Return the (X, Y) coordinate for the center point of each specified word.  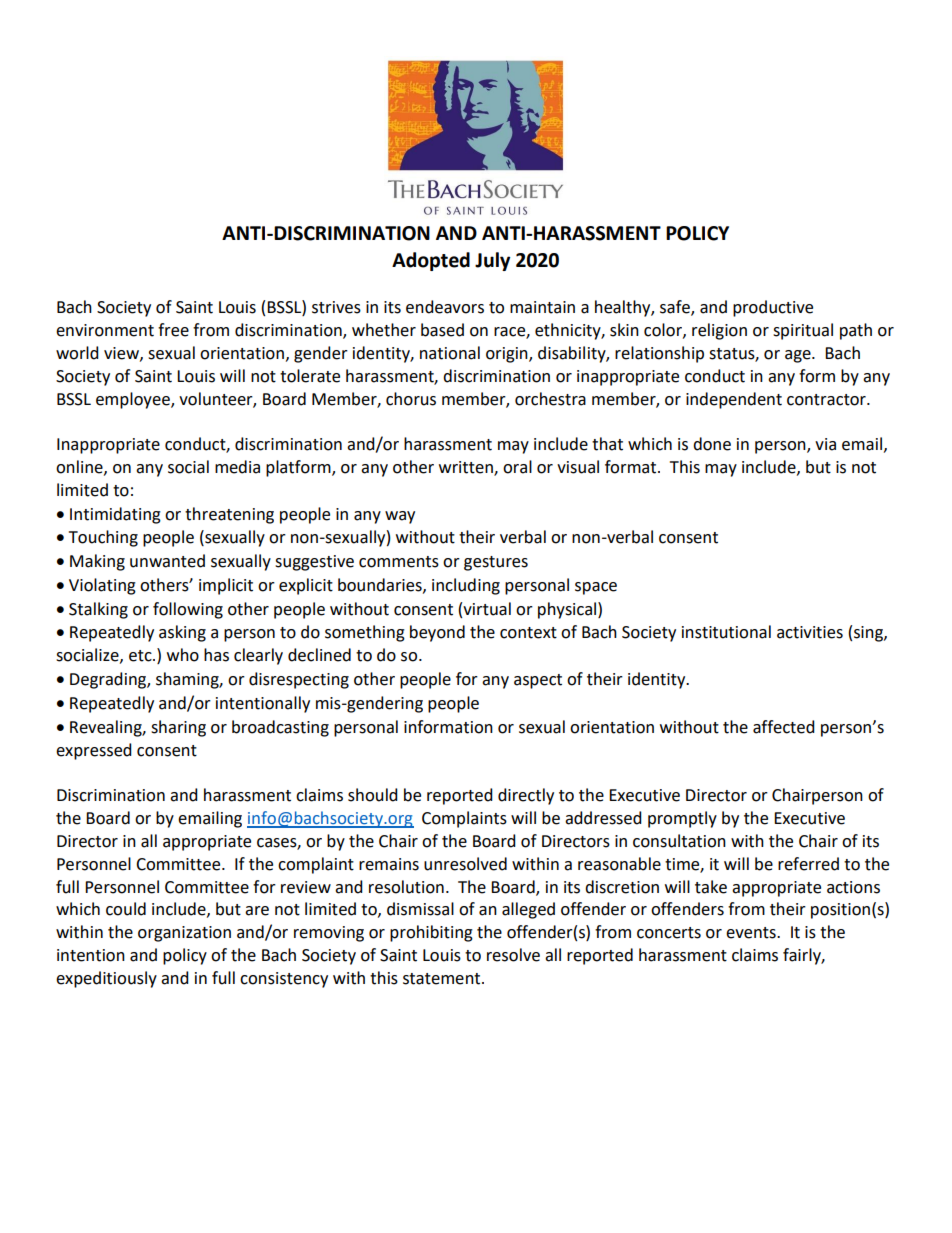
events (752, 933)
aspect (538, 681)
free (173, 330)
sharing (178, 728)
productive (773, 308)
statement (443, 979)
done (712, 444)
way (400, 517)
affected (784, 727)
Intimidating (115, 515)
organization (184, 934)
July (492, 261)
